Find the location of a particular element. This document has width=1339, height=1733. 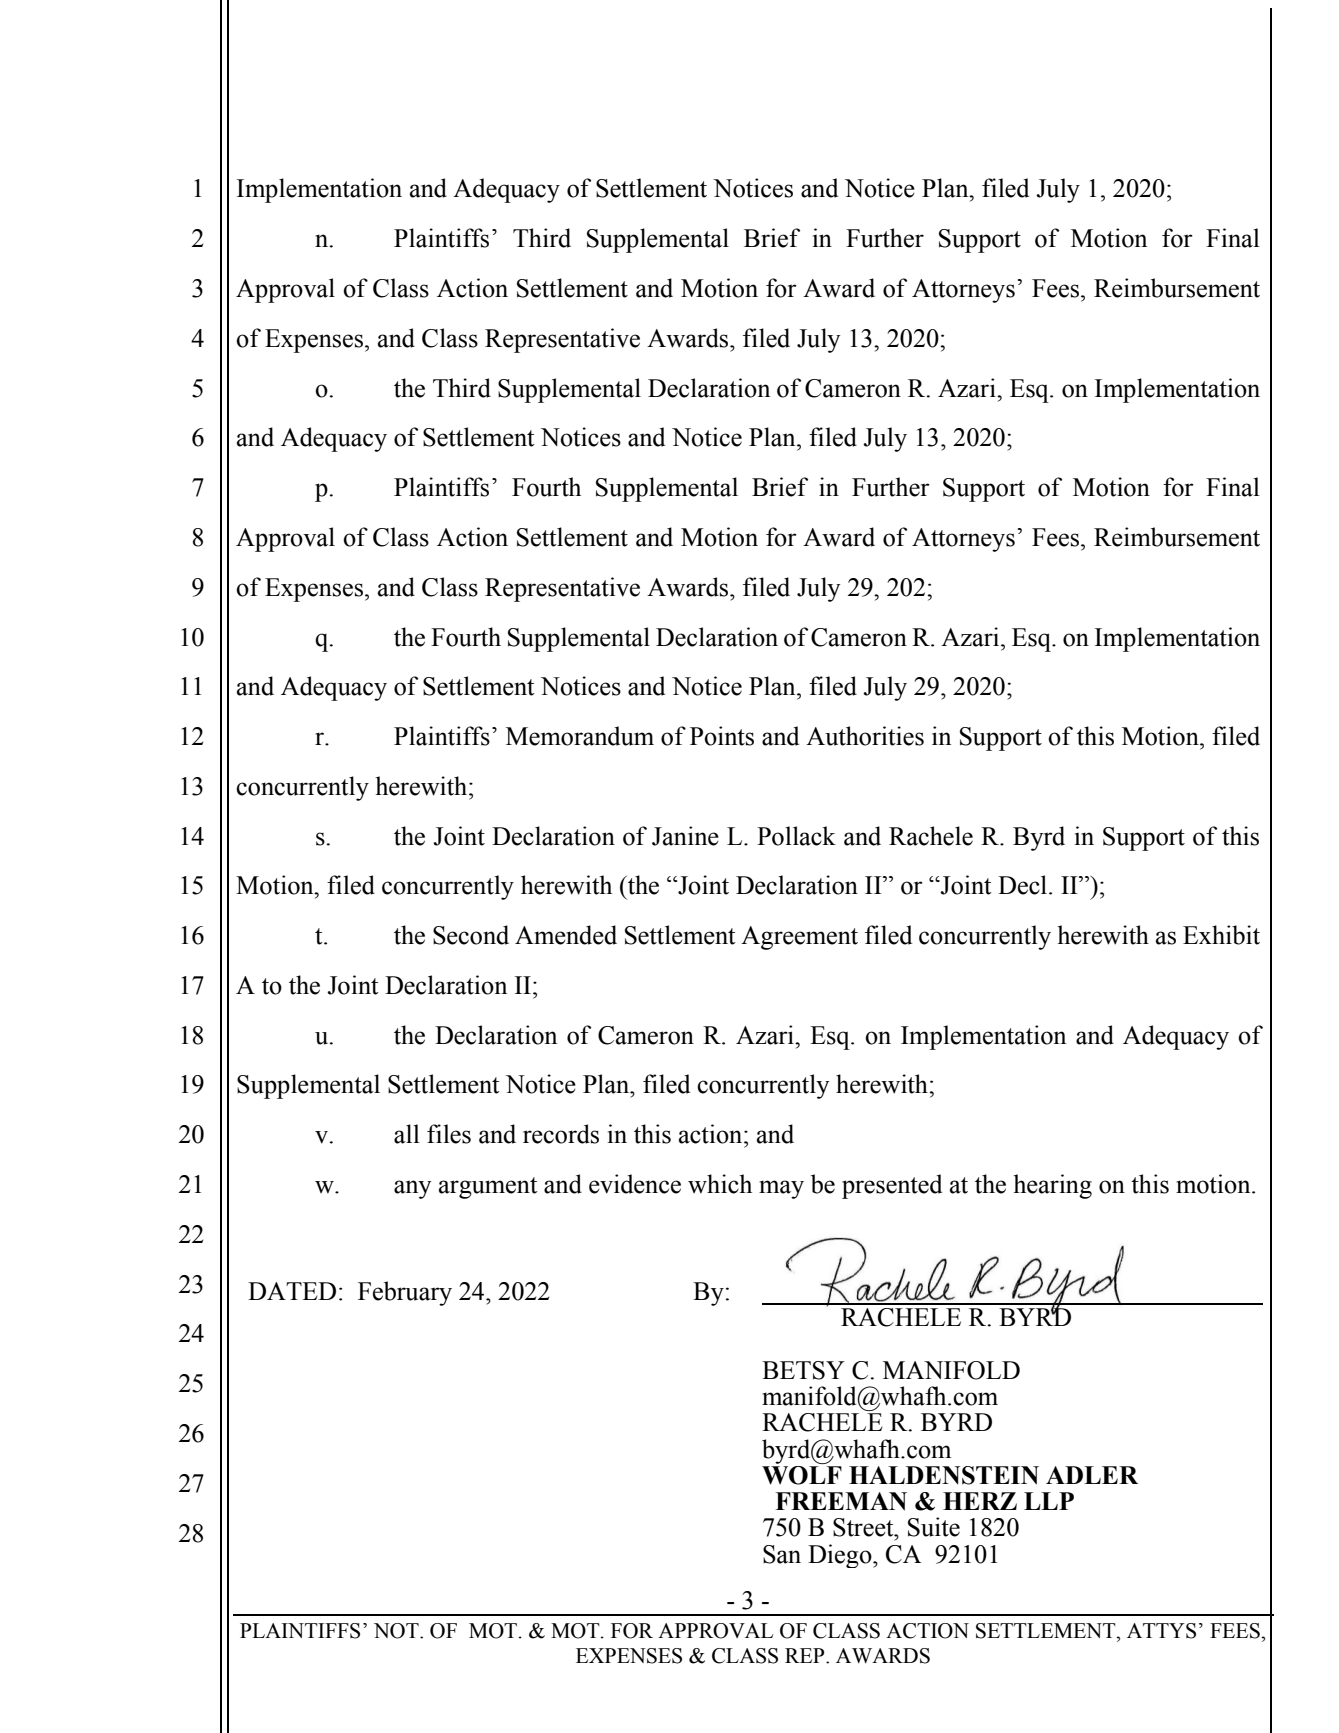

Points is located at coordinates (722, 736).
